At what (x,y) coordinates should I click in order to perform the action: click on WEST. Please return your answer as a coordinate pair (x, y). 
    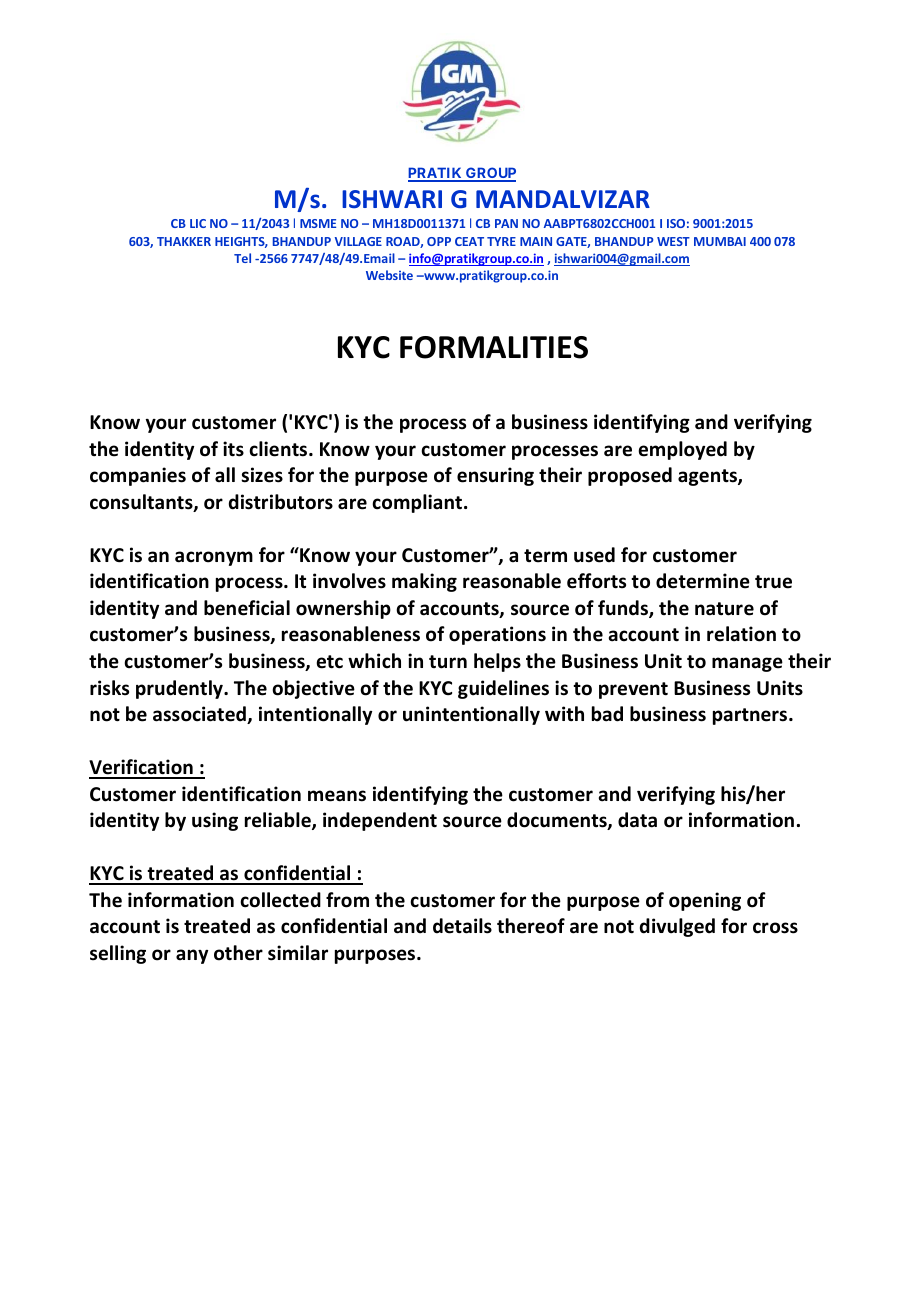
    Looking at the image, I should click on (673, 241).
